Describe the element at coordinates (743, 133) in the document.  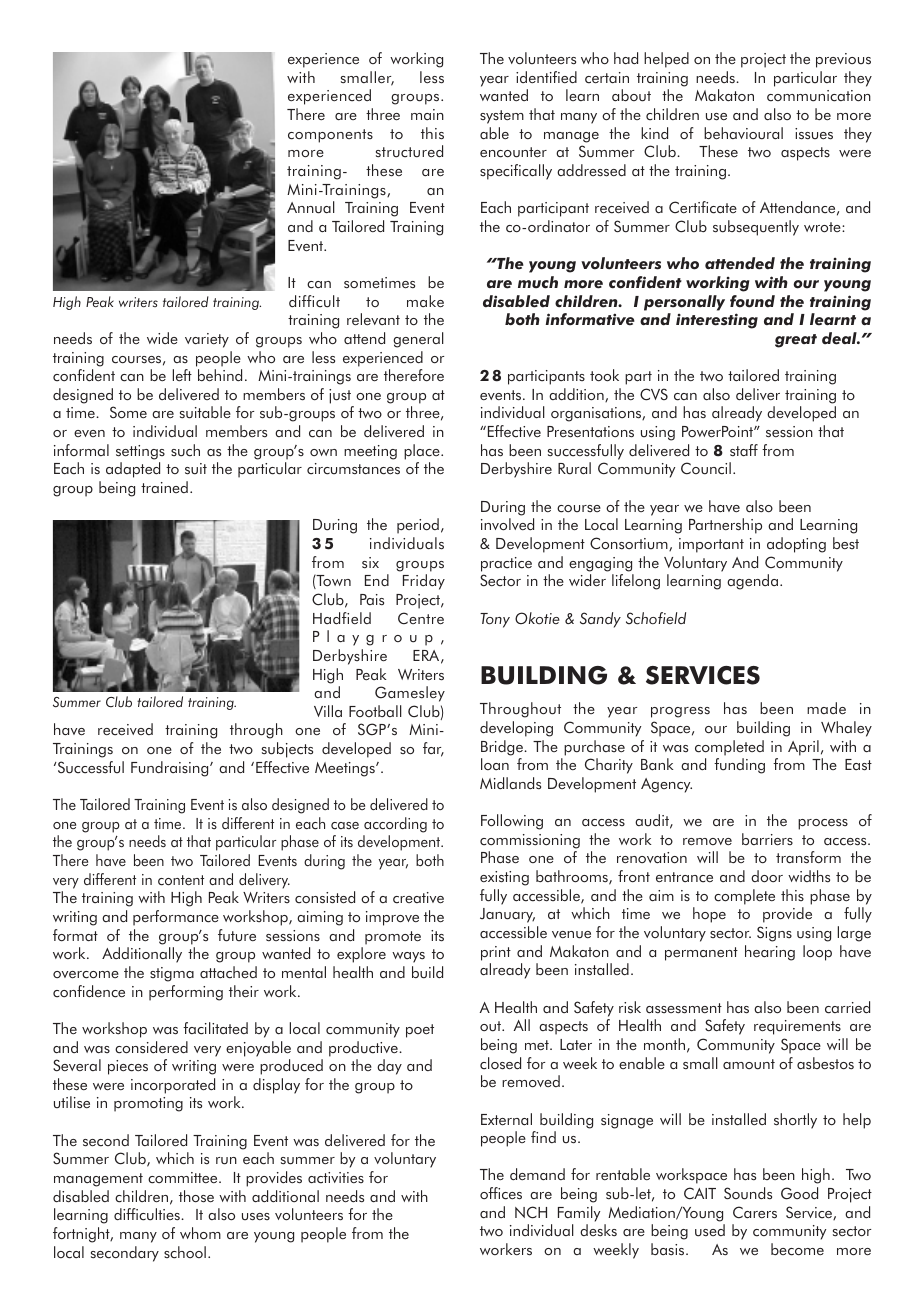
I see `behavioural` at that location.
